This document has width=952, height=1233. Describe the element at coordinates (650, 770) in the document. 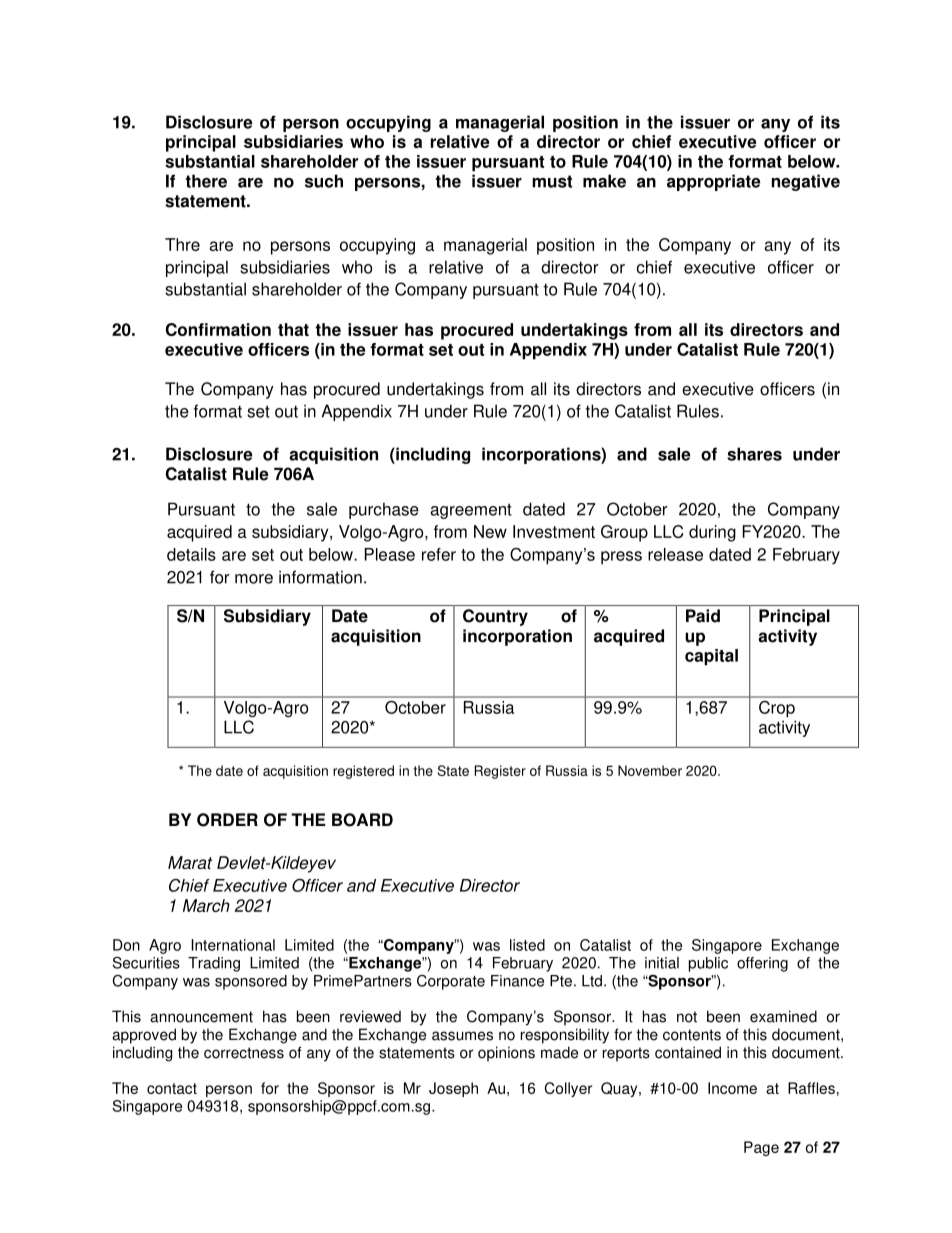

I see `November` at that location.
